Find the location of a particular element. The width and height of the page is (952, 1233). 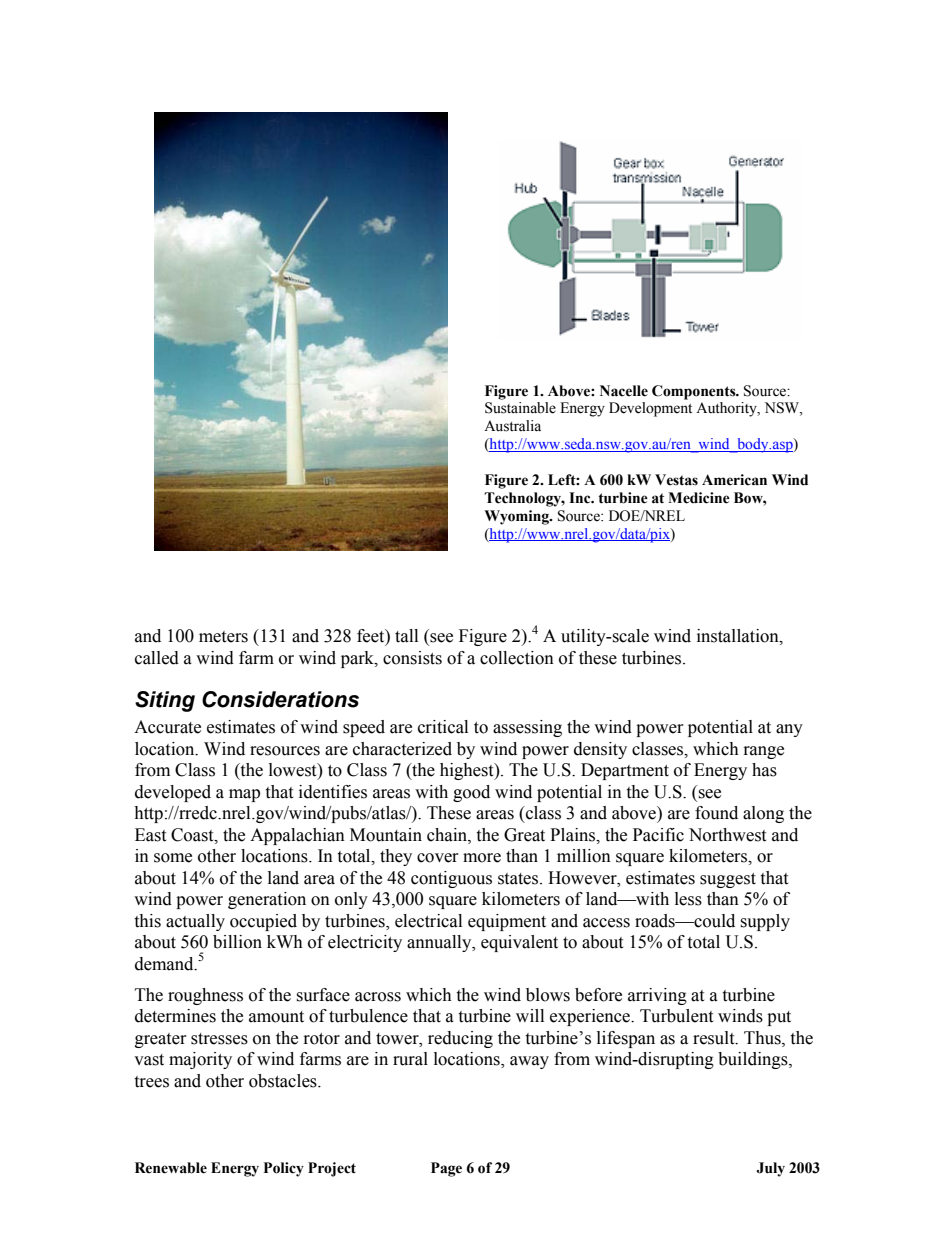

any is located at coordinates (789, 730).
